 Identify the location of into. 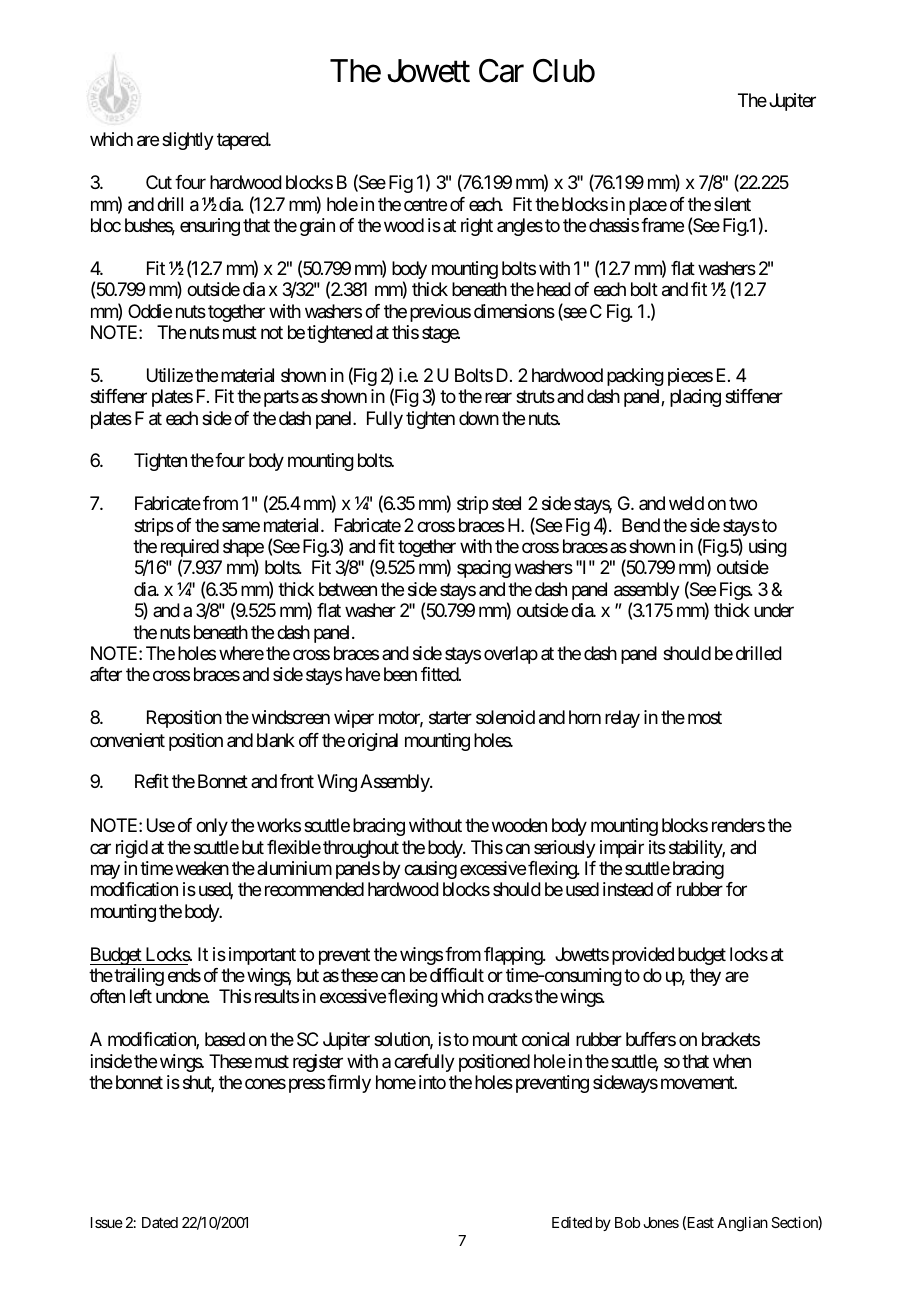
(432, 1082).
